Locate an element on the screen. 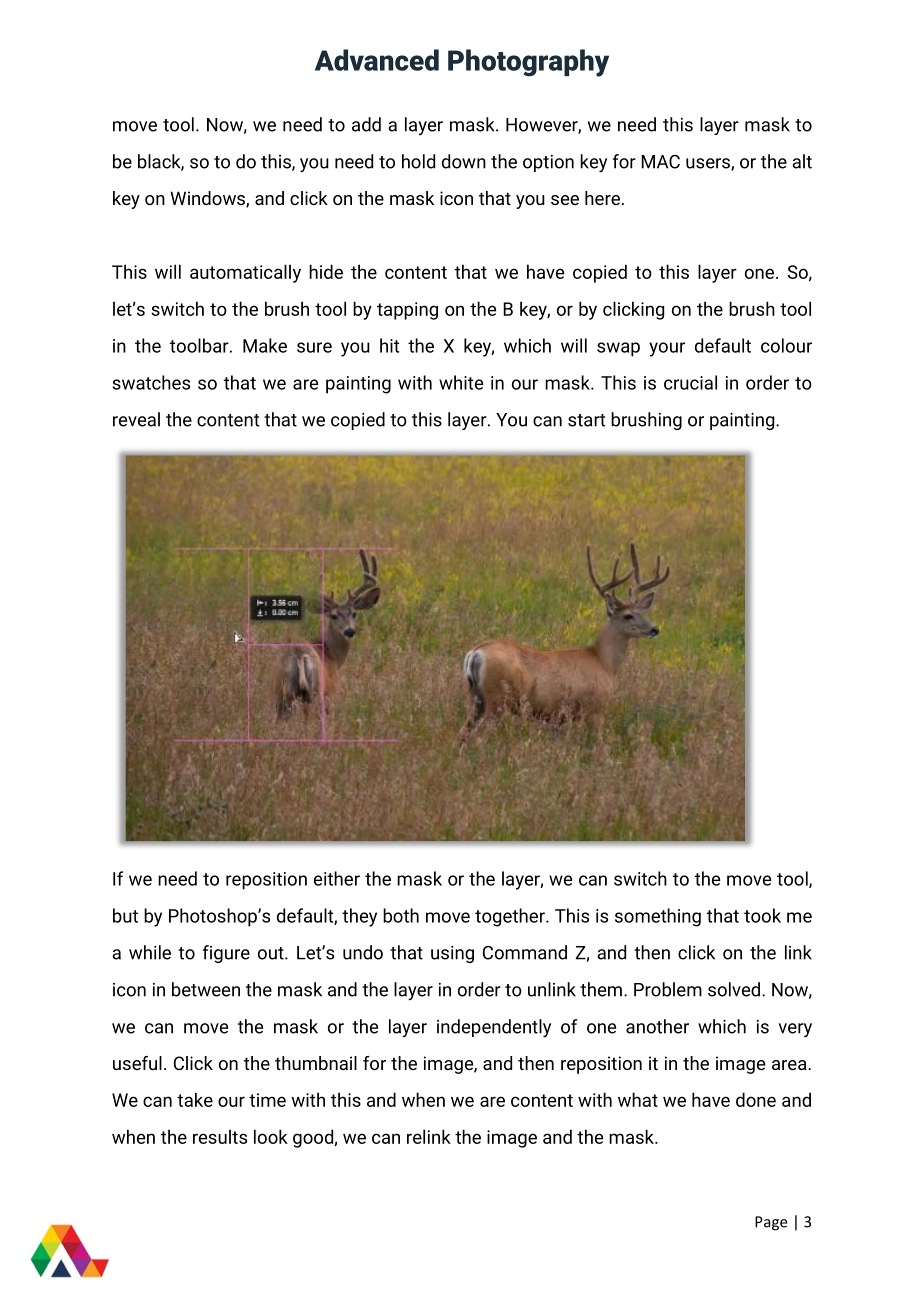 This screenshot has width=924, height=1308. Page is located at coordinates (771, 1223).
